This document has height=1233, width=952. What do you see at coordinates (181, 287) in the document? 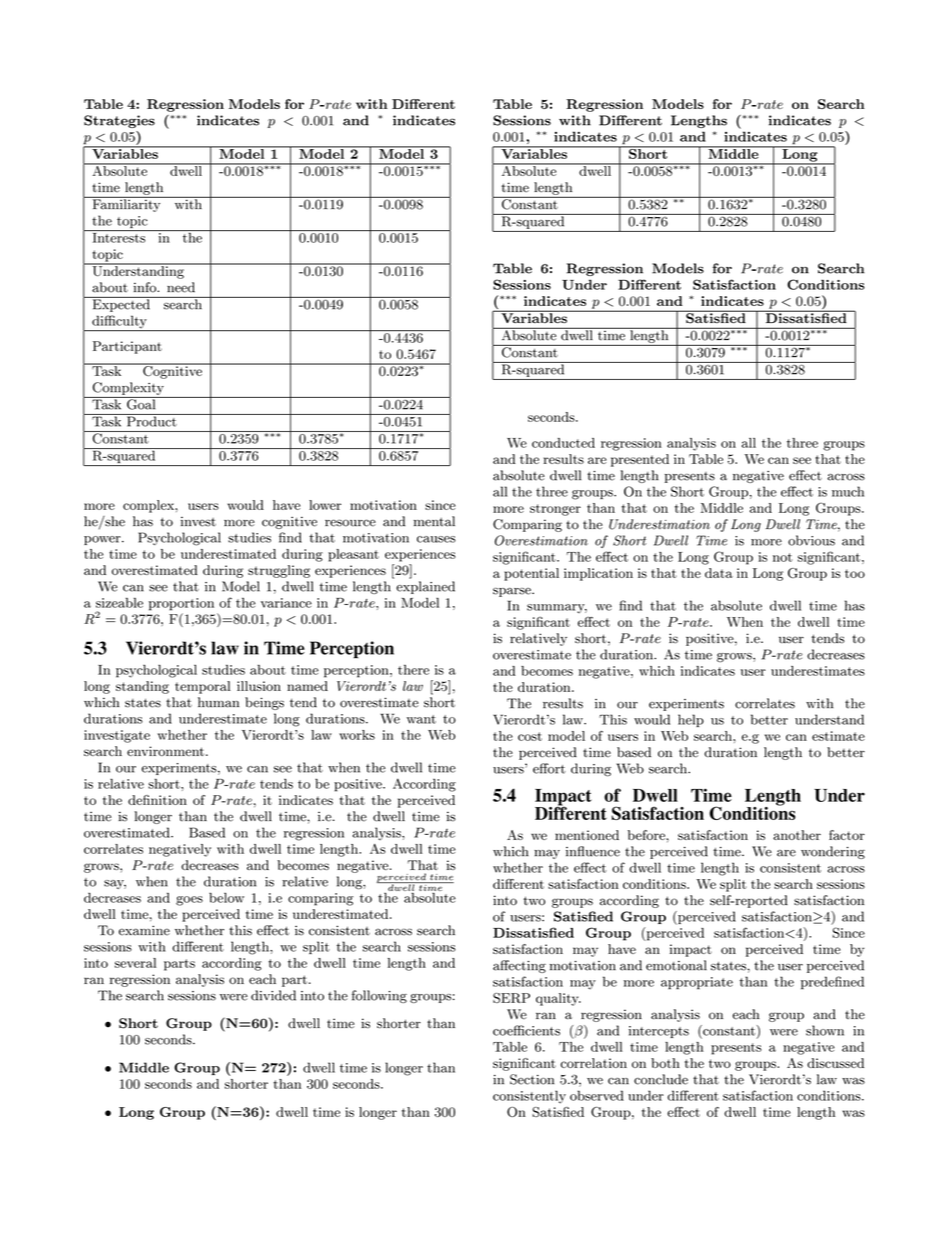
I see `need` at bounding box center [181, 287].
